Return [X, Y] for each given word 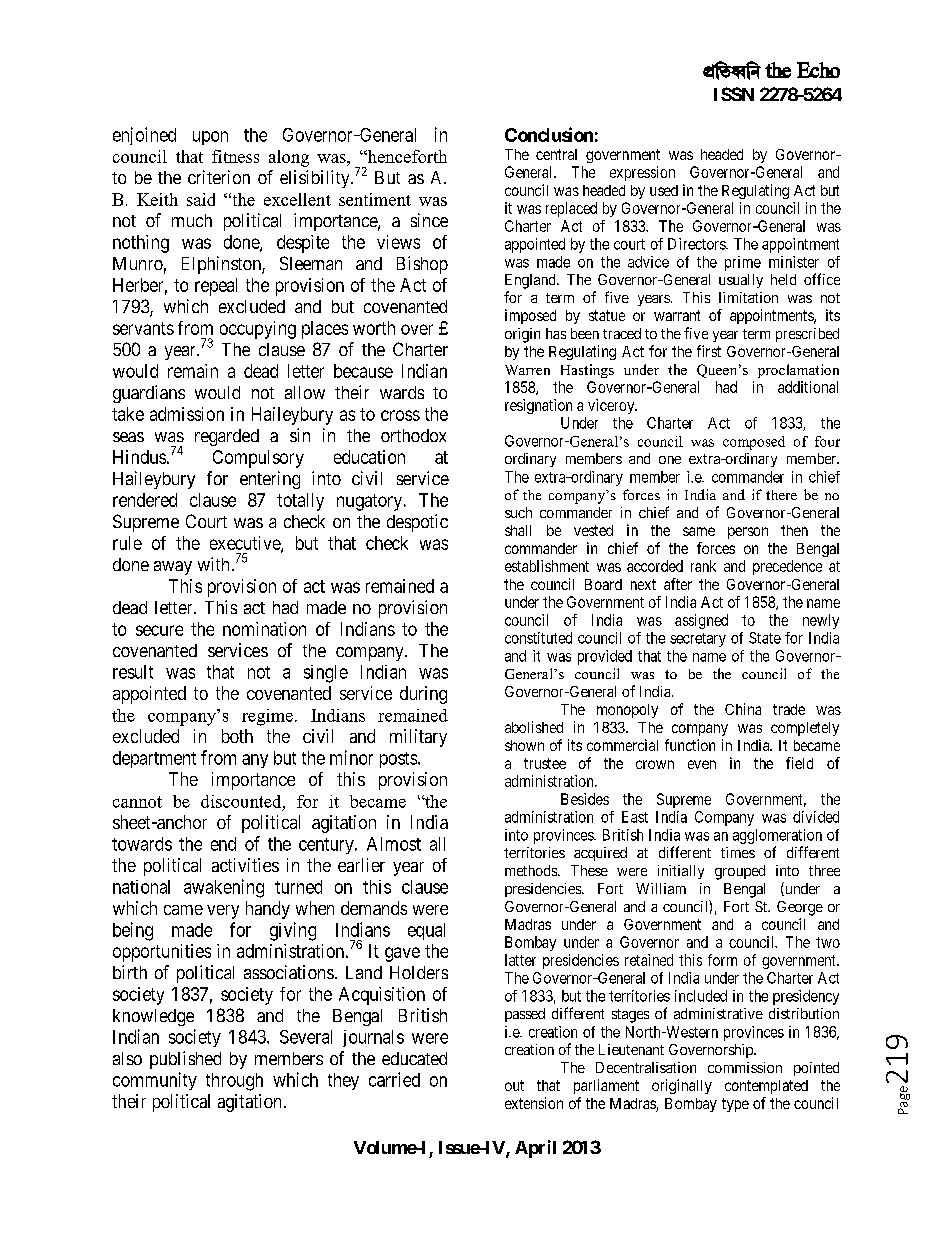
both [237, 736]
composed [754, 443]
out [514, 1085]
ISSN [734, 94]
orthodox [413, 435]
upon [210, 138]
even [702, 764]
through [234, 1082]
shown [524, 745]
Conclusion [549, 134]
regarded [227, 437]
